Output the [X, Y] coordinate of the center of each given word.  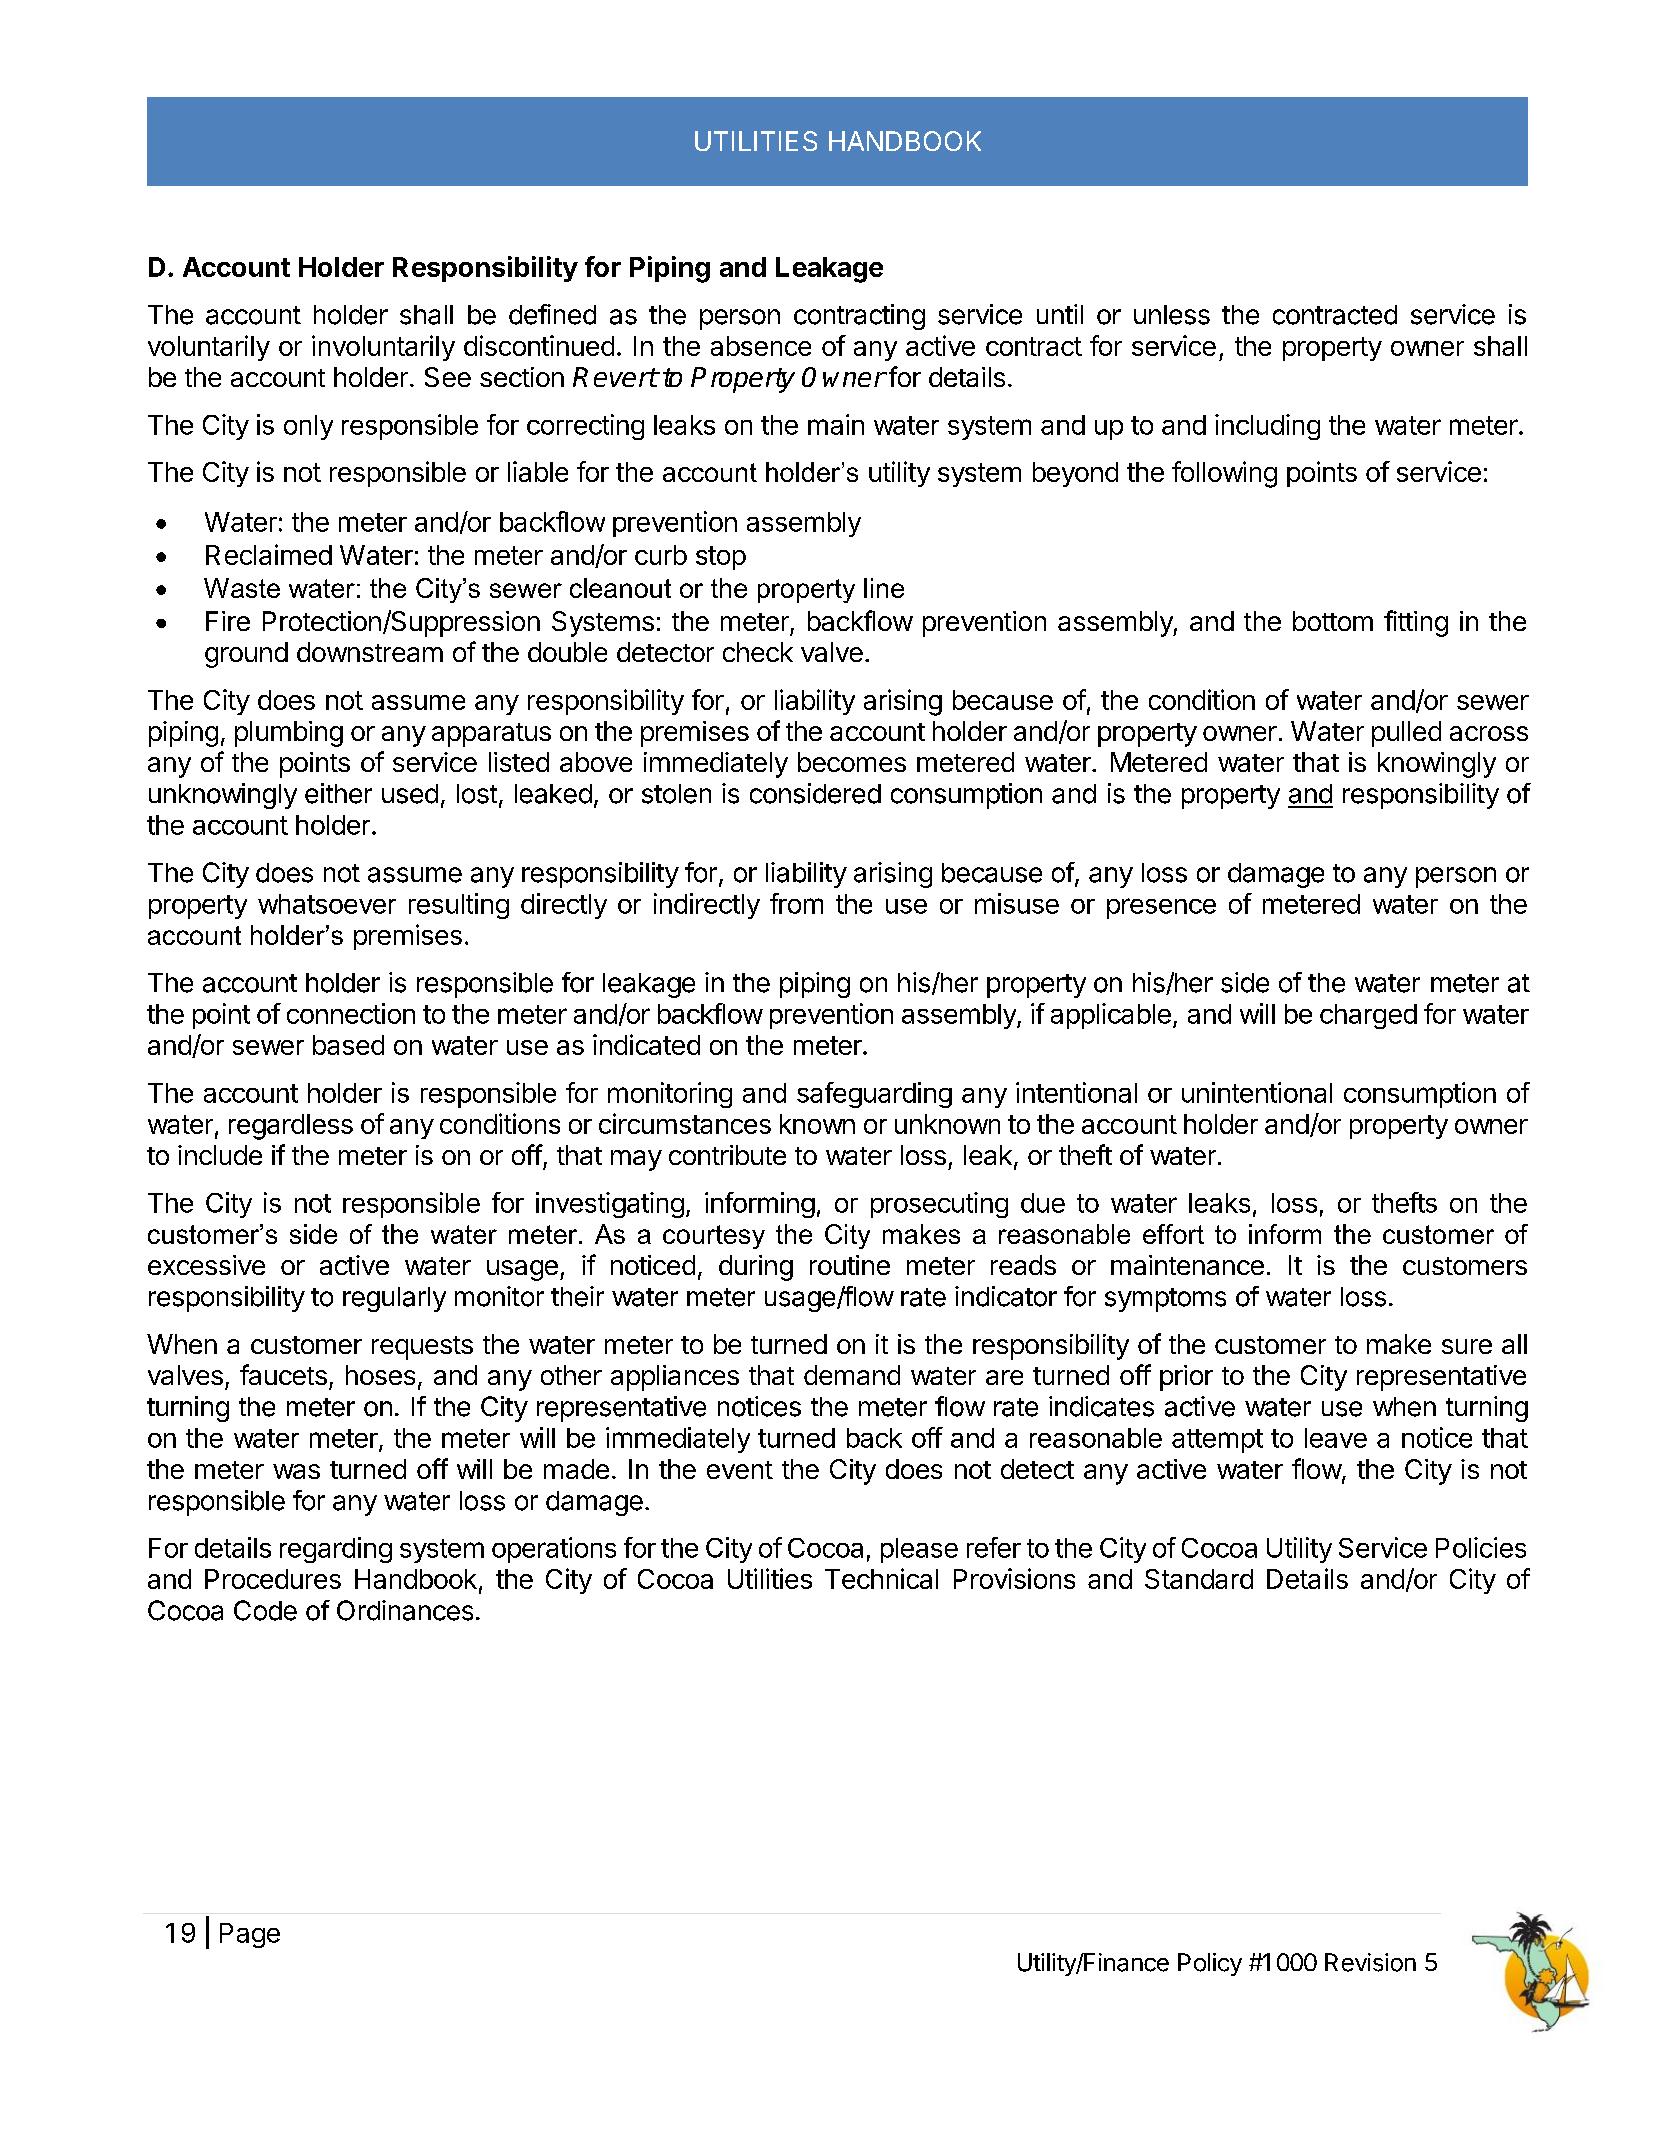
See [448, 377]
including [1267, 427]
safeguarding [874, 1095]
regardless [291, 1127]
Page [250, 1935]
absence [761, 346]
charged [1368, 1016]
